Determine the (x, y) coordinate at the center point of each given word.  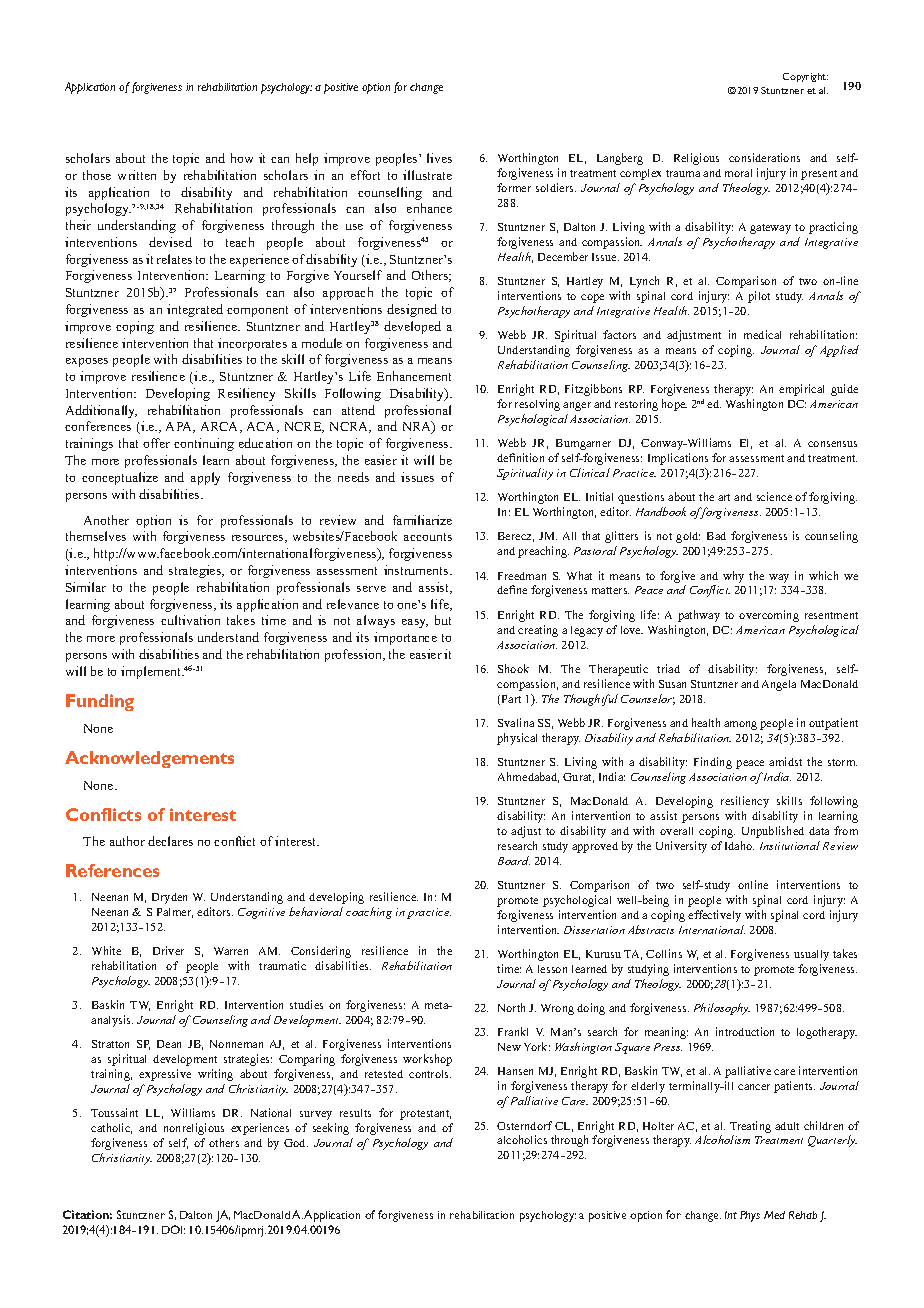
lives (439, 158)
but (443, 620)
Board (514, 860)
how (242, 158)
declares (170, 841)
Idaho (739, 845)
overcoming (769, 616)
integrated (195, 310)
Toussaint (114, 1112)
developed (412, 327)
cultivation (190, 620)
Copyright (805, 77)
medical (762, 334)
